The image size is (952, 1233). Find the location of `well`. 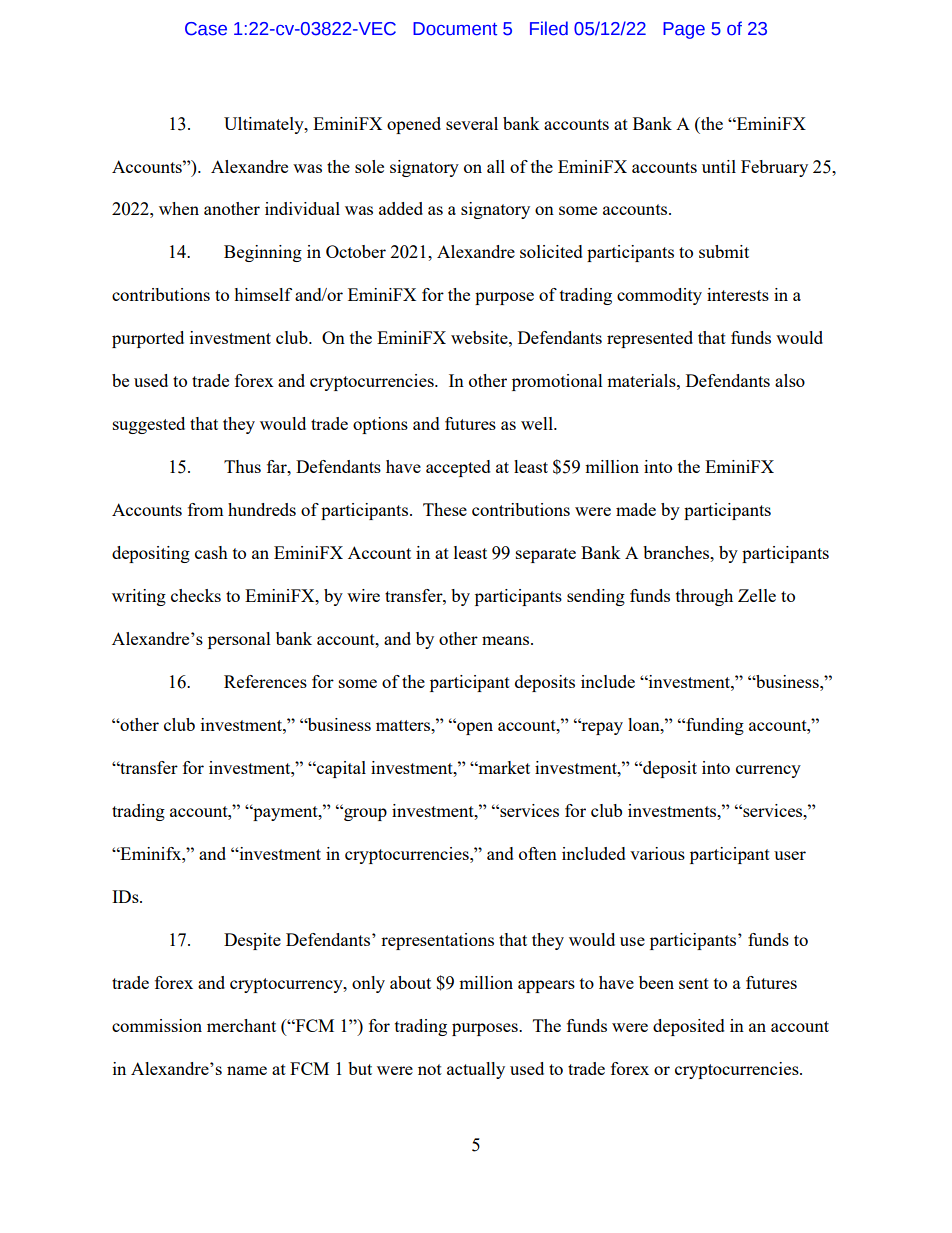

well is located at coordinates (538, 423).
